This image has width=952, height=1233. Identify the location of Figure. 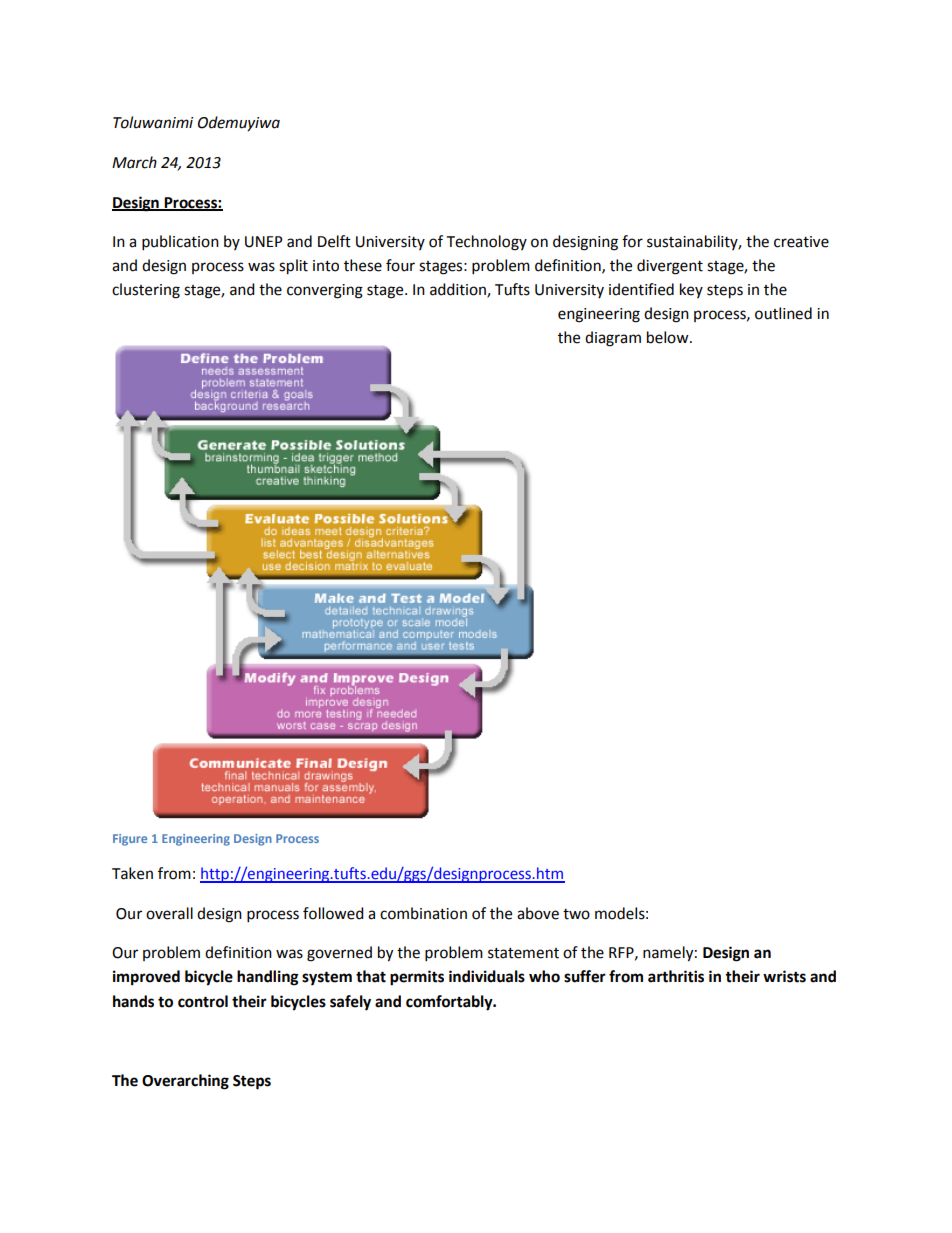
(130, 840).
